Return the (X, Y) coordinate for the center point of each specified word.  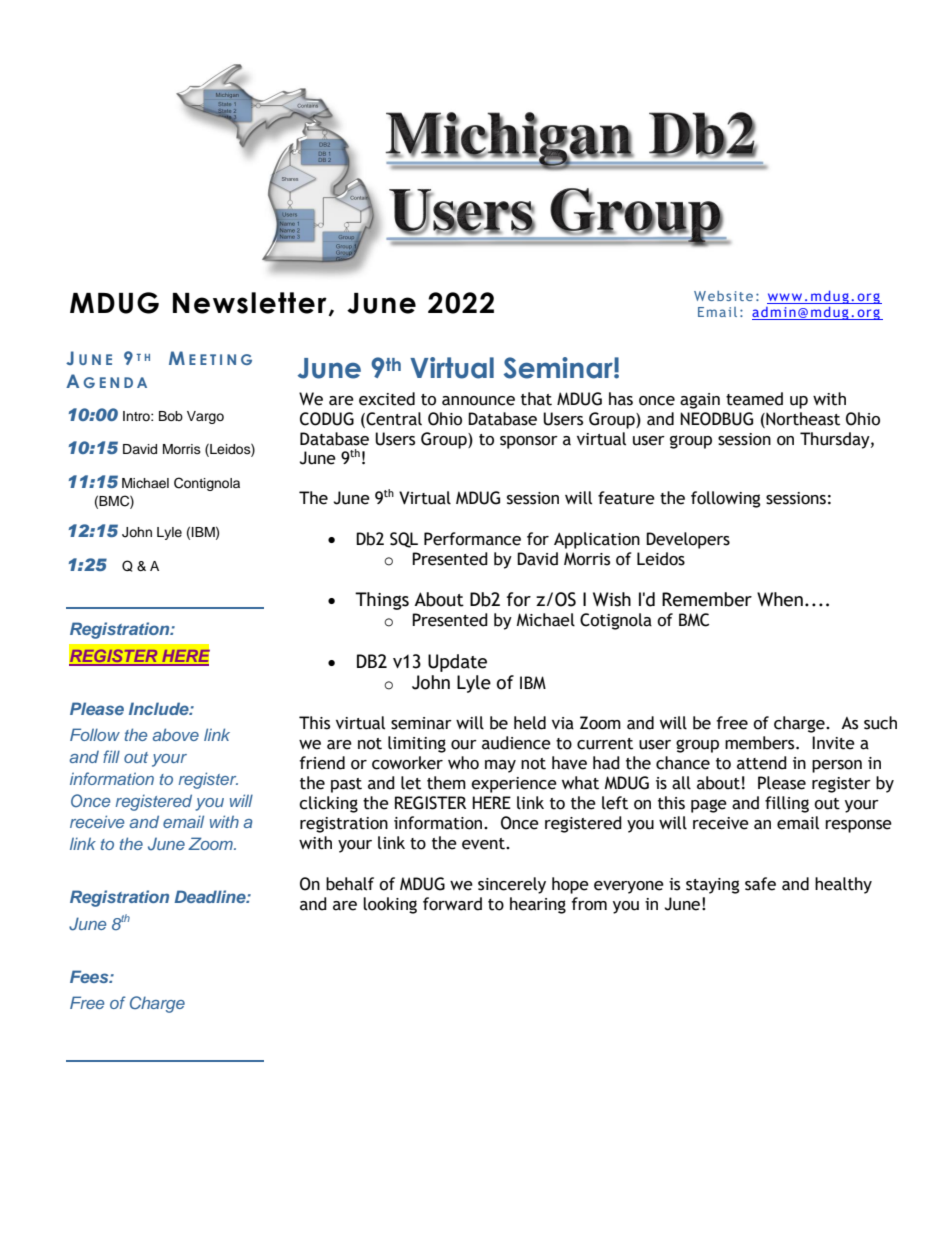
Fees (90, 976)
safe (760, 884)
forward (452, 904)
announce (478, 401)
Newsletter (250, 303)
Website (723, 296)
